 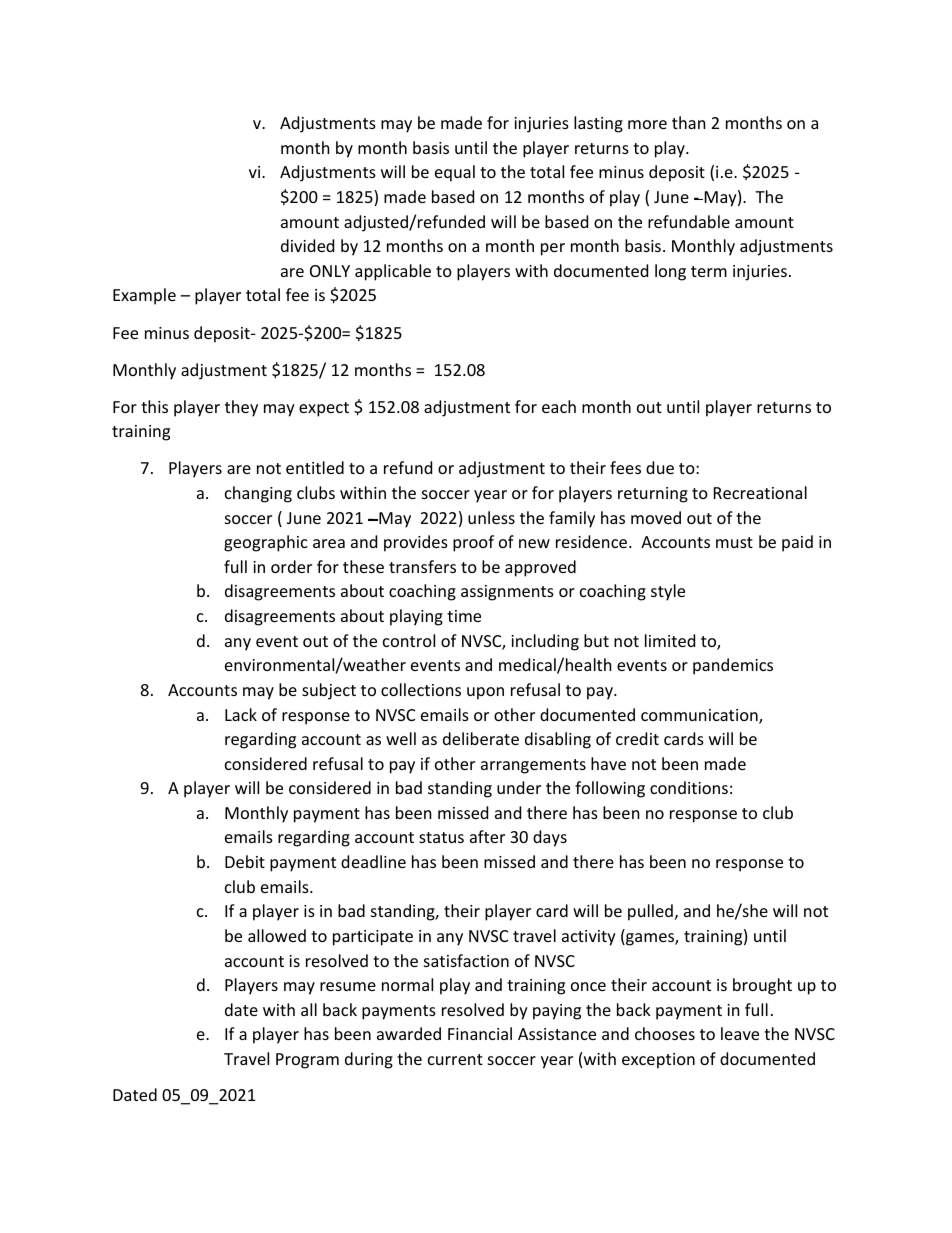 What do you see at coordinates (481, 738) in the image?
I see `deliberate` at bounding box center [481, 738].
